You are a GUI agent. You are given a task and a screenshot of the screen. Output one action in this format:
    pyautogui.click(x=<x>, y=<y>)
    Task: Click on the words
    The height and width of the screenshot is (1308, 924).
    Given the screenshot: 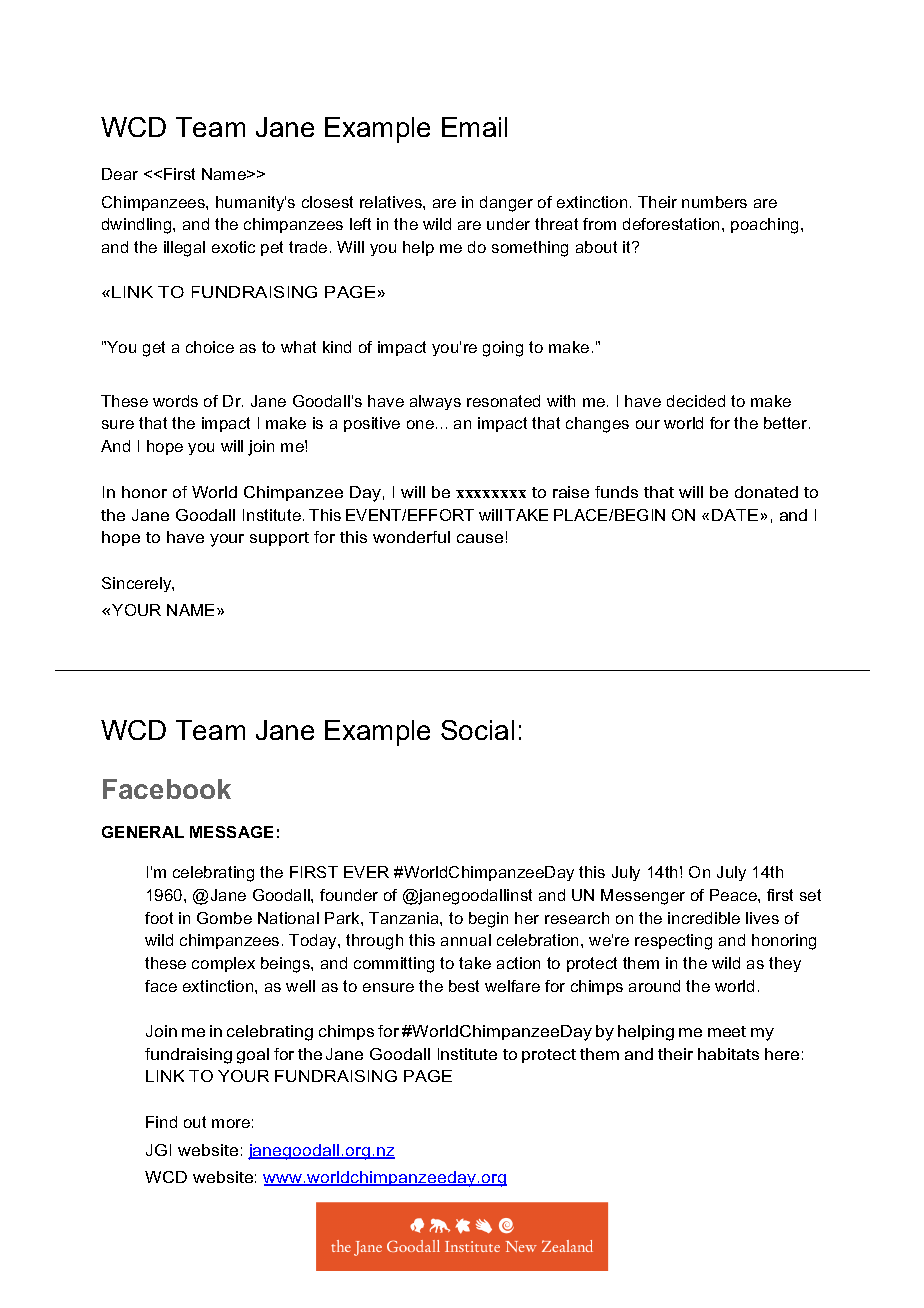 What is the action you would take?
    pyautogui.click(x=175, y=401)
